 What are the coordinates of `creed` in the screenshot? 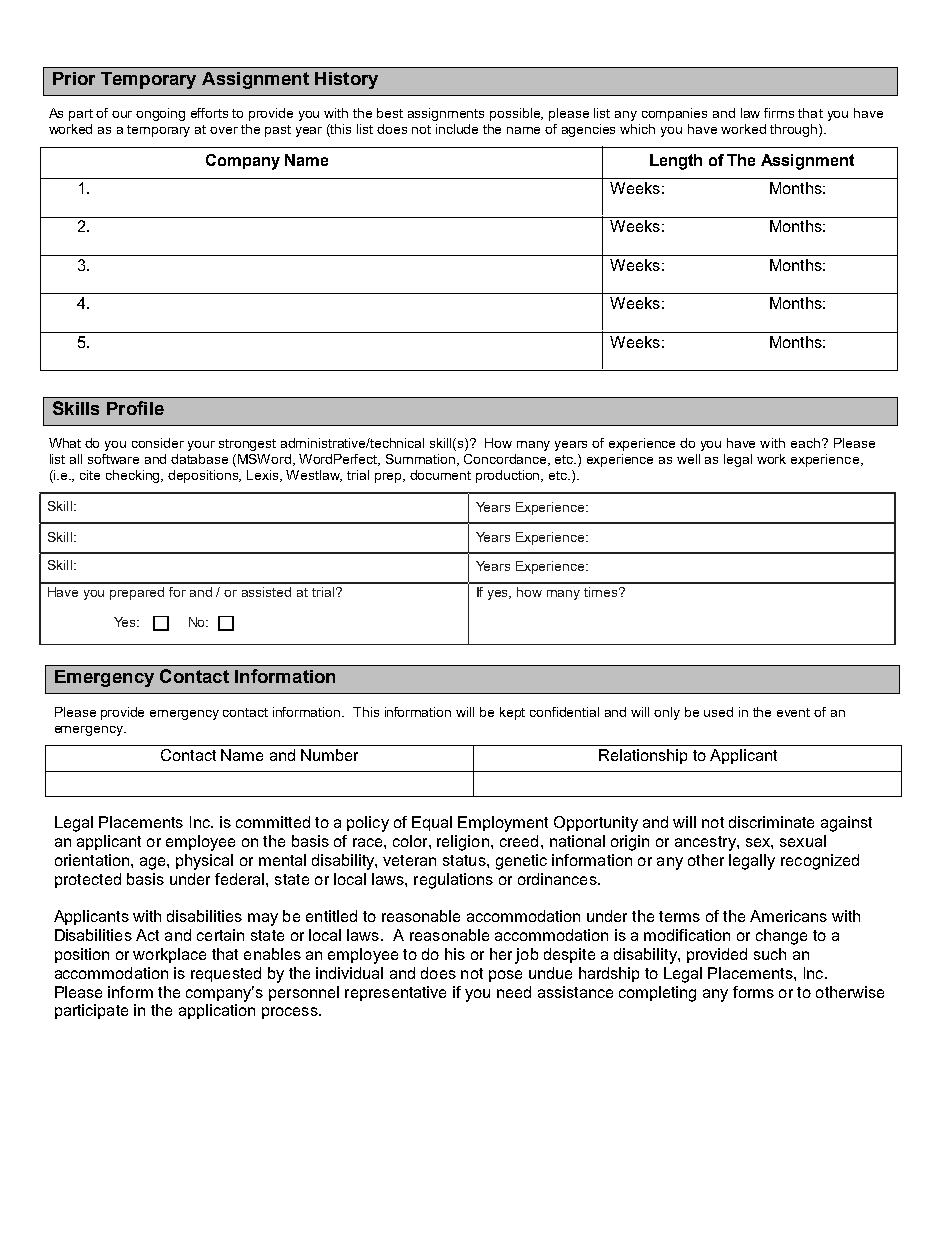 It's located at (519, 841).
